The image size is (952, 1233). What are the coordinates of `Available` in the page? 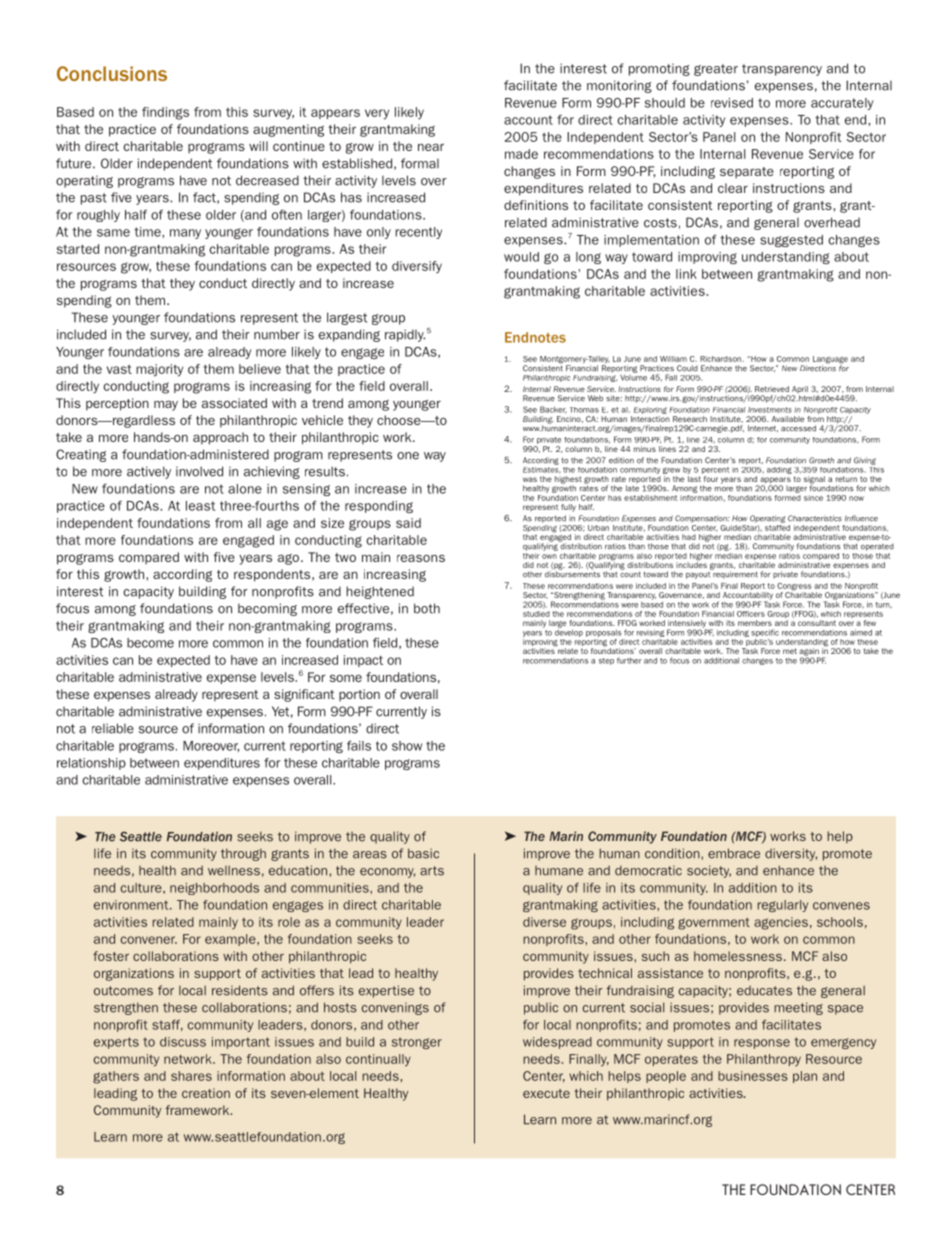 It's located at (787, 419).
